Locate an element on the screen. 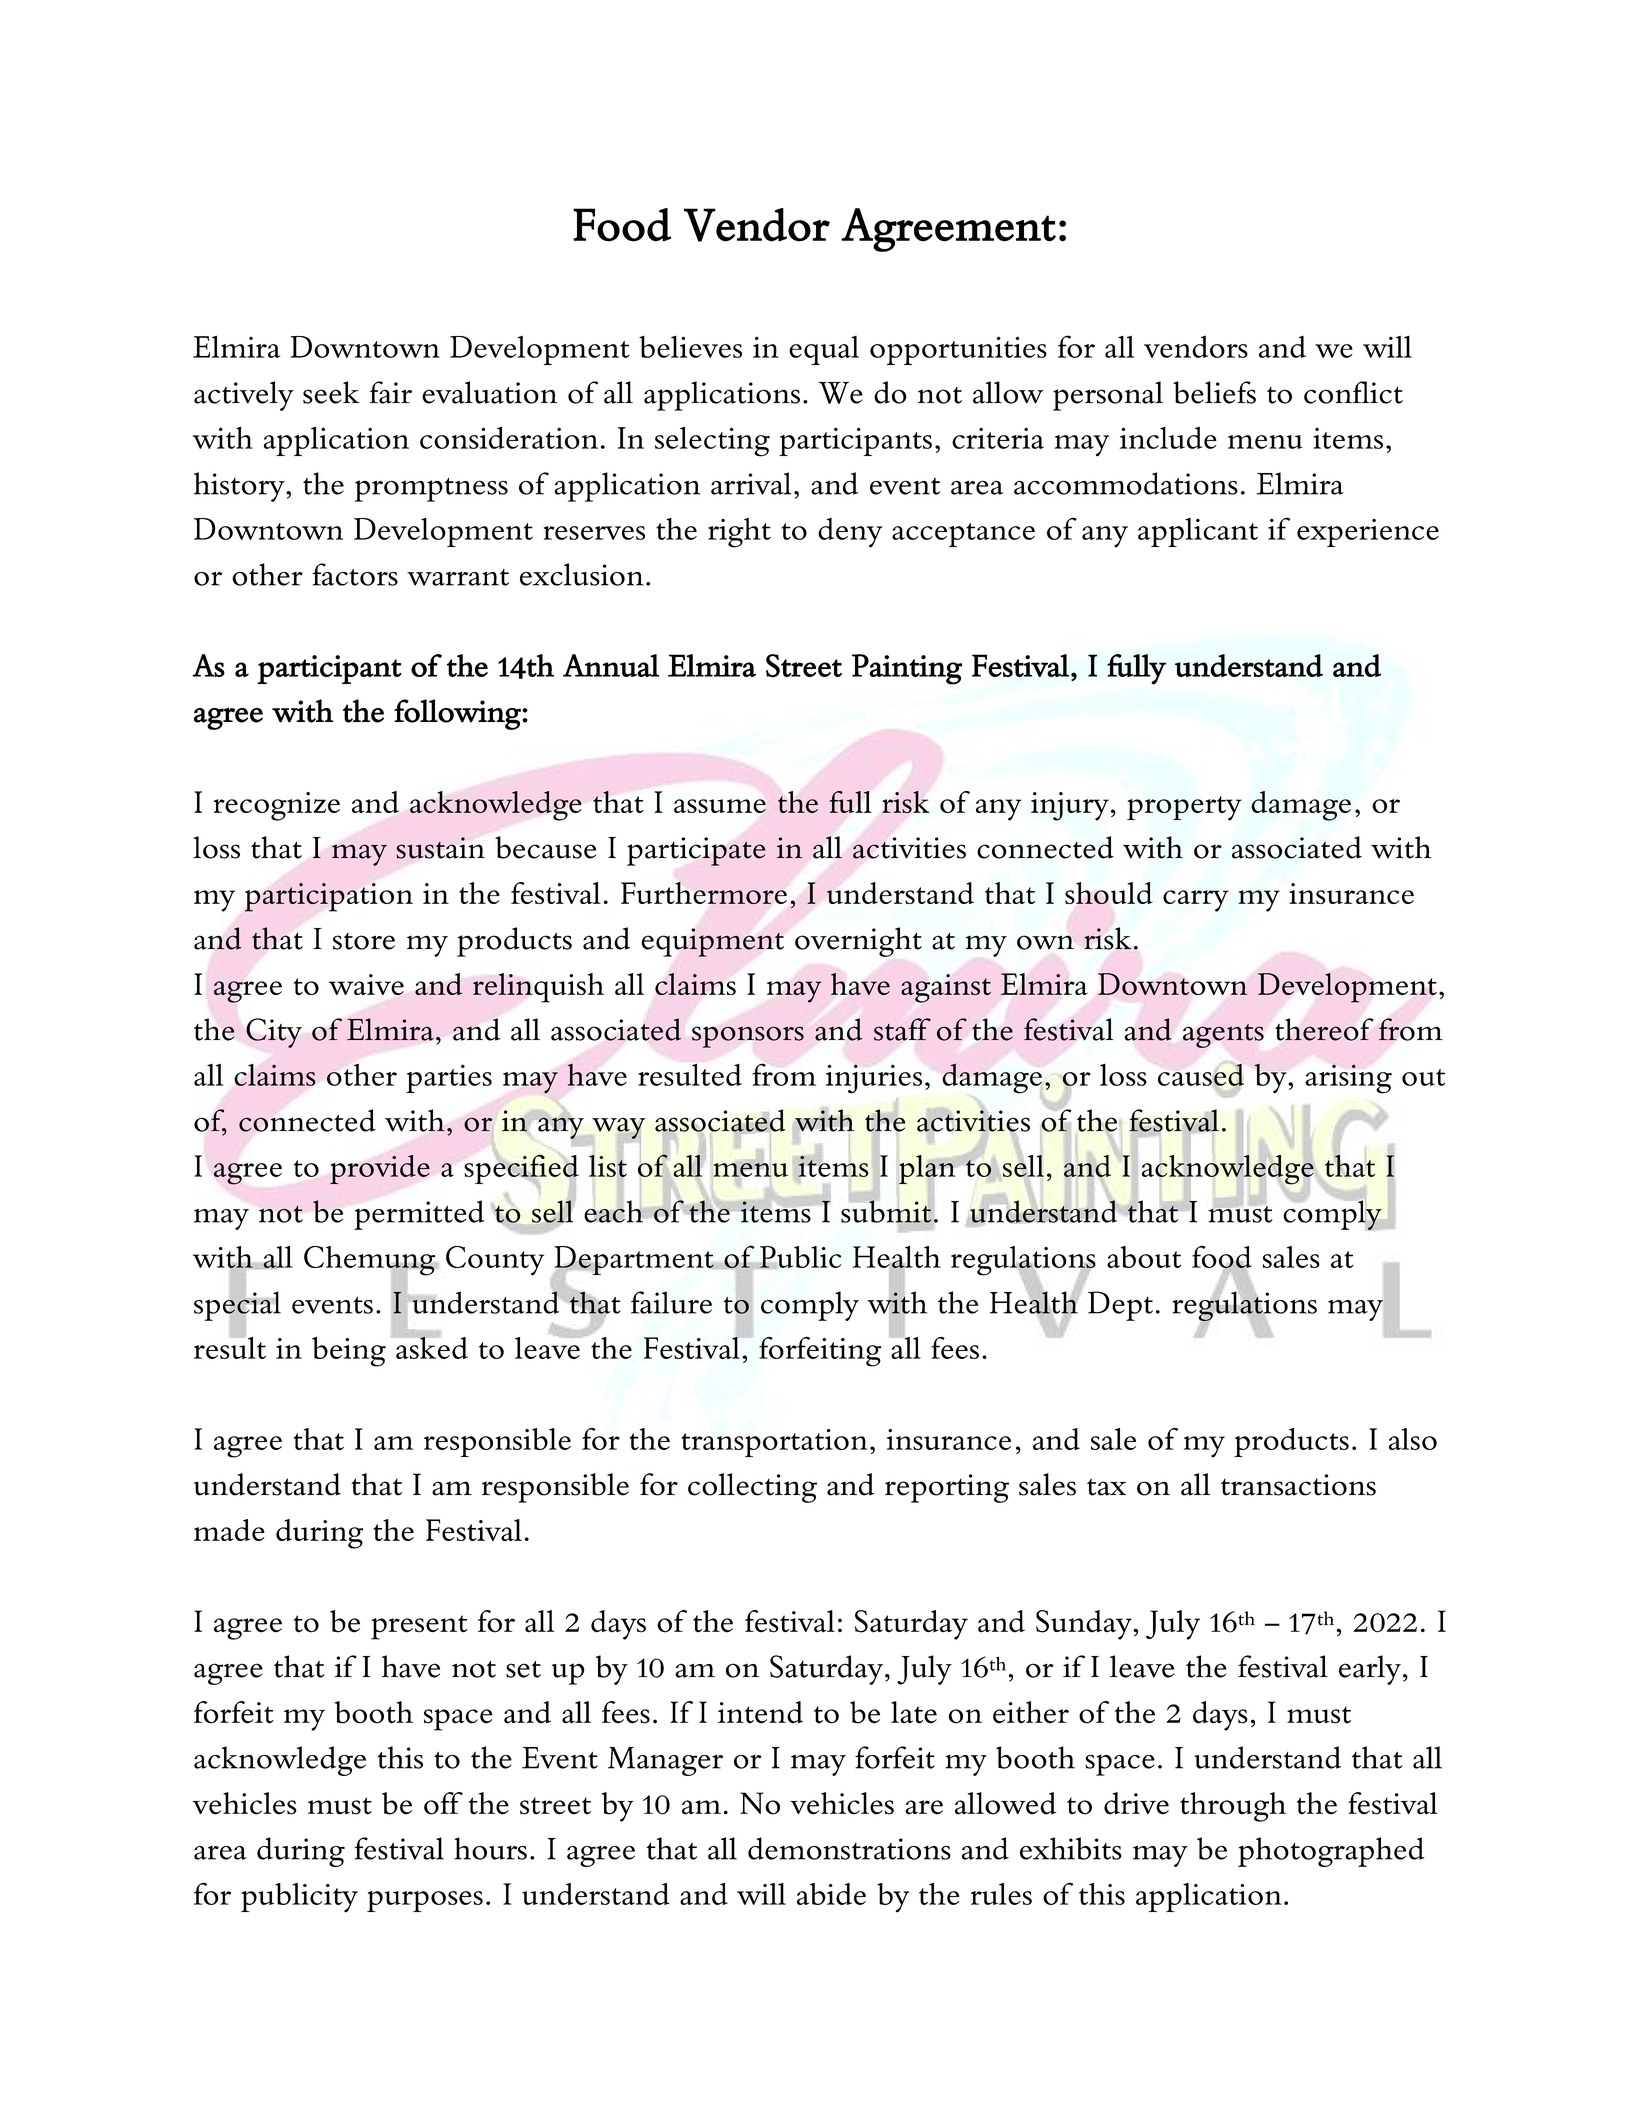 The image size is (1641, 2123). injuries is located at coordinates (874, 1079).
